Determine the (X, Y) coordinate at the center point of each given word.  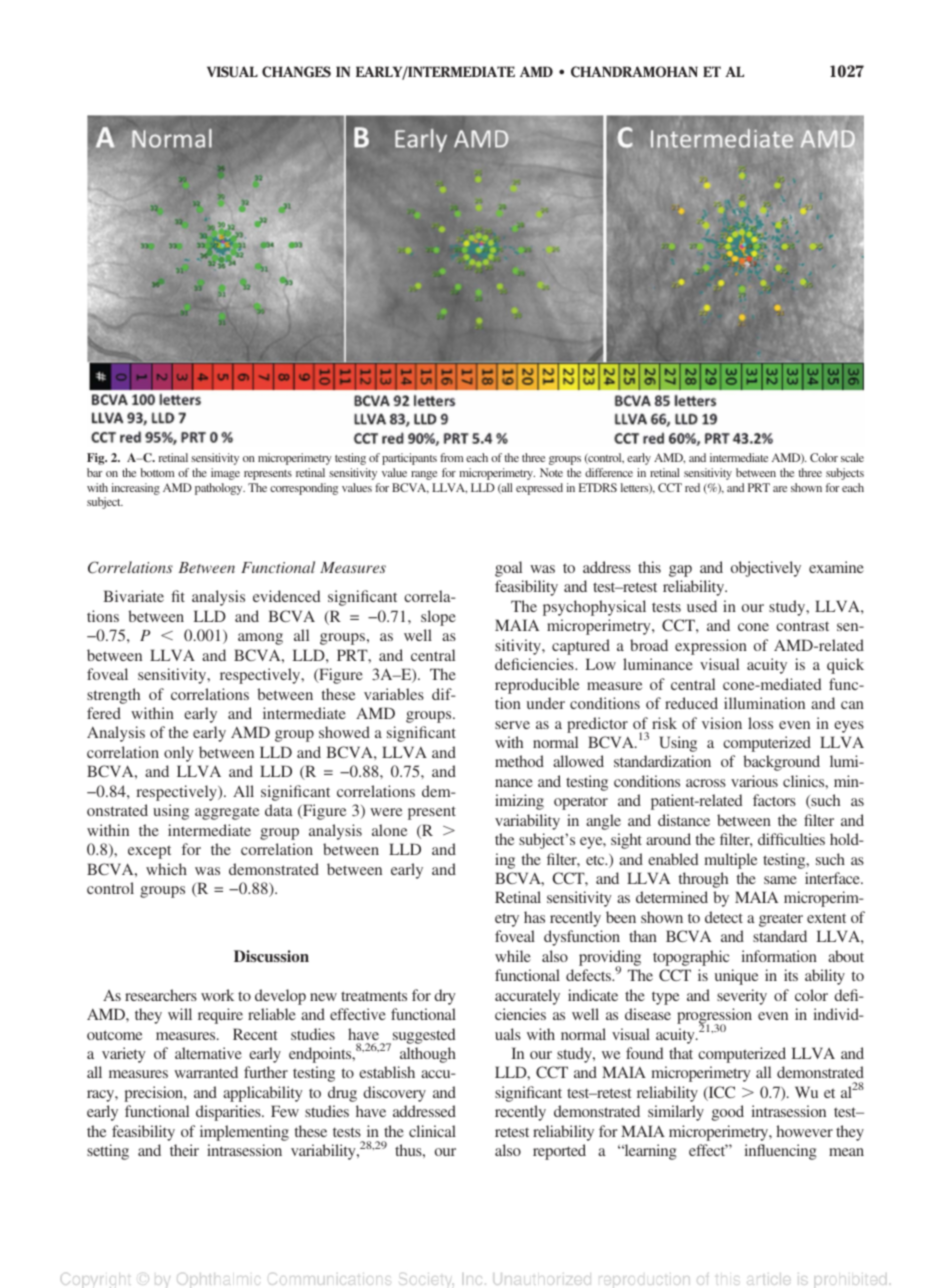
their (184, 1150)
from (452, 457)
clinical (432, 1131)
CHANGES (296, 72)
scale (852, 457)
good (728, 1113)
